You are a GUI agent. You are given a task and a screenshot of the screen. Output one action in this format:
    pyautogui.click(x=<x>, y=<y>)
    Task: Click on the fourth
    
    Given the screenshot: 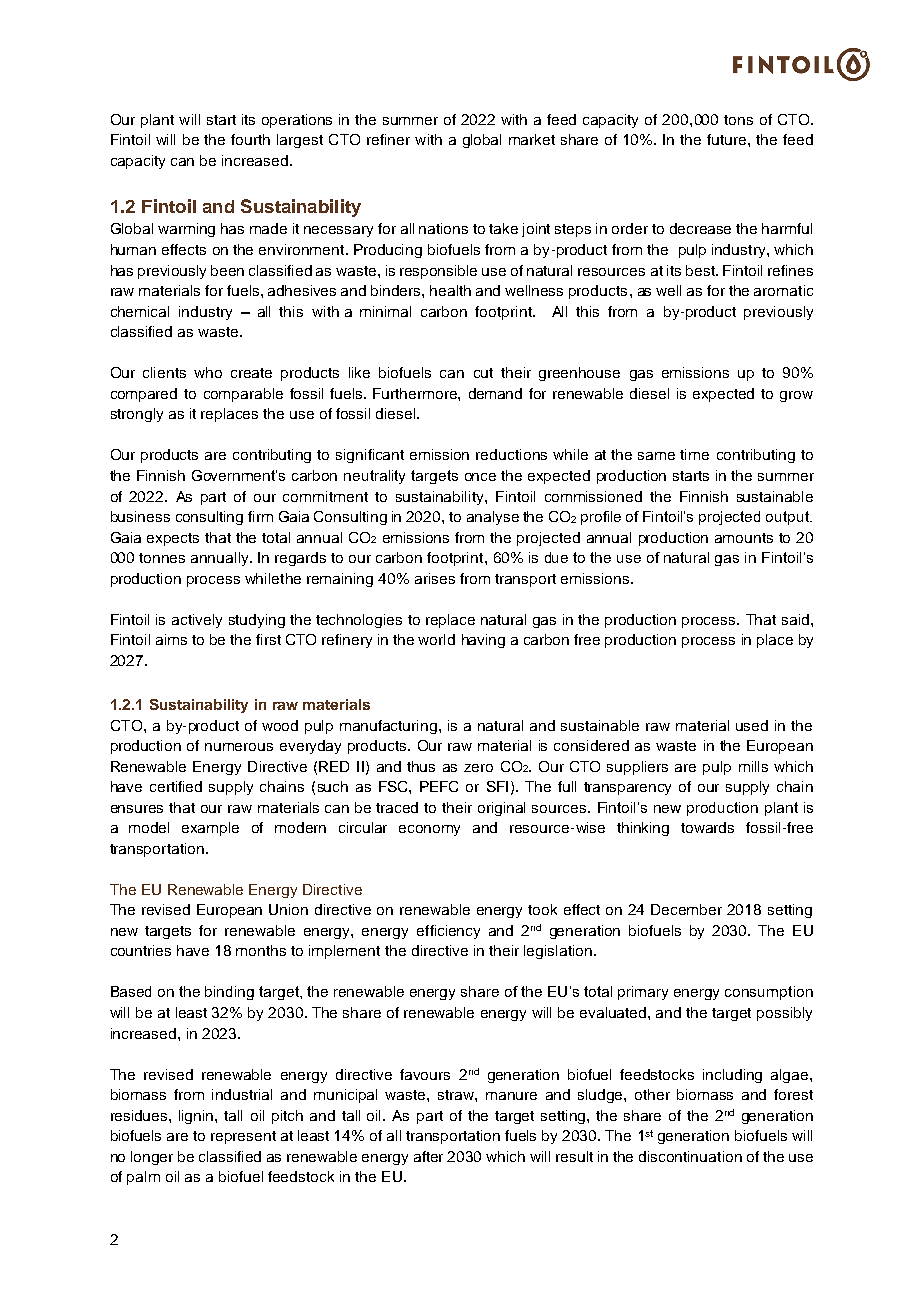 What is the action you would take?
    pyautogui.click(x=250, y=139)
